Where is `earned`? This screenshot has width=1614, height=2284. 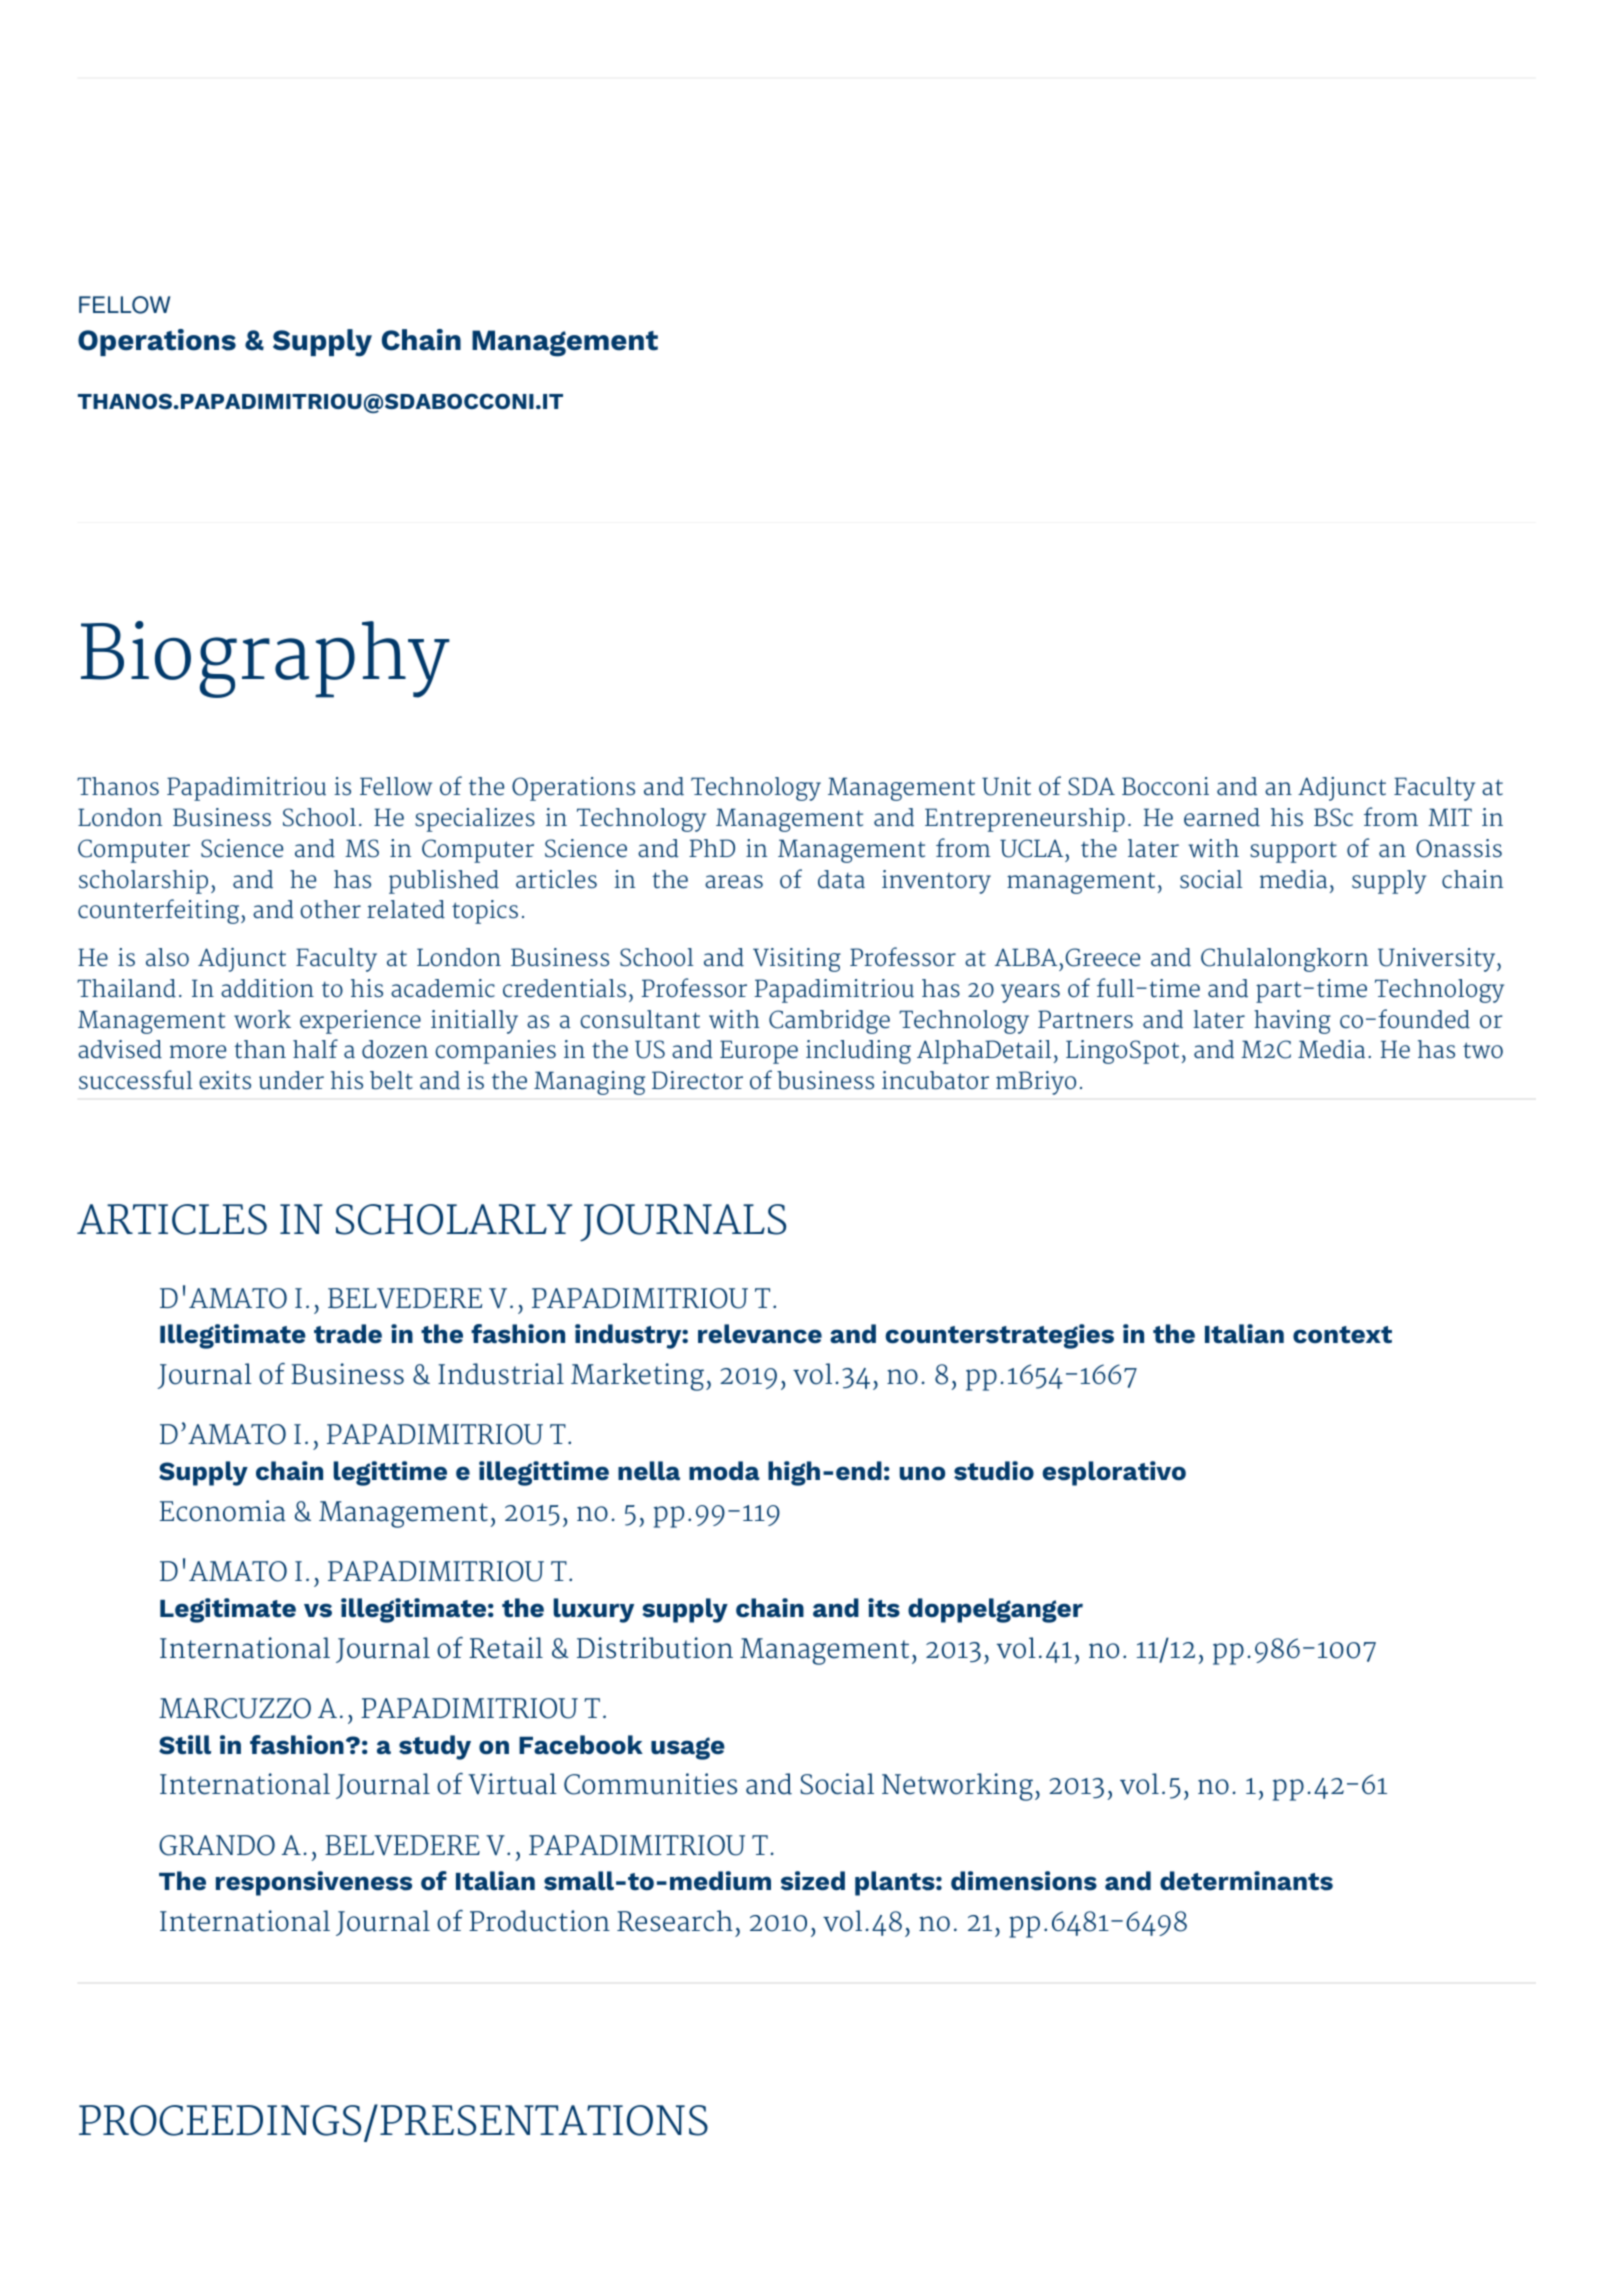 earned is located at coordinates (1222, 817).
